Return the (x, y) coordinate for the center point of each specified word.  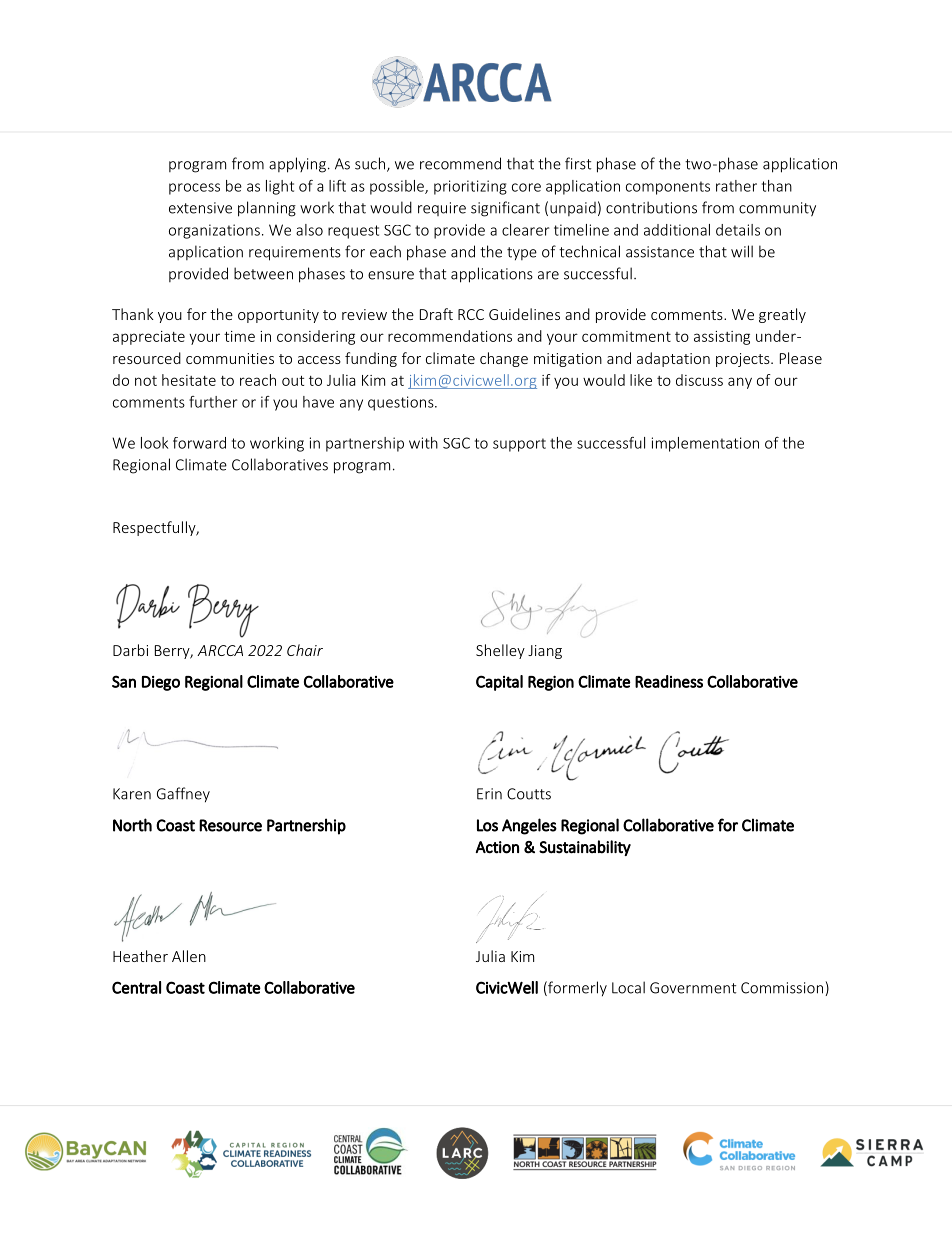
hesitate (189, 380)
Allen (189, 956)
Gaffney (183, 795)
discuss (699, 380)
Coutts (529, 794)
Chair (305, 650)
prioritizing (470, 187)
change (504, 359)
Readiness (669, 681)
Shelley (500, 651)
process (194, 189)
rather (736, 186)
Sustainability (585, 848)
